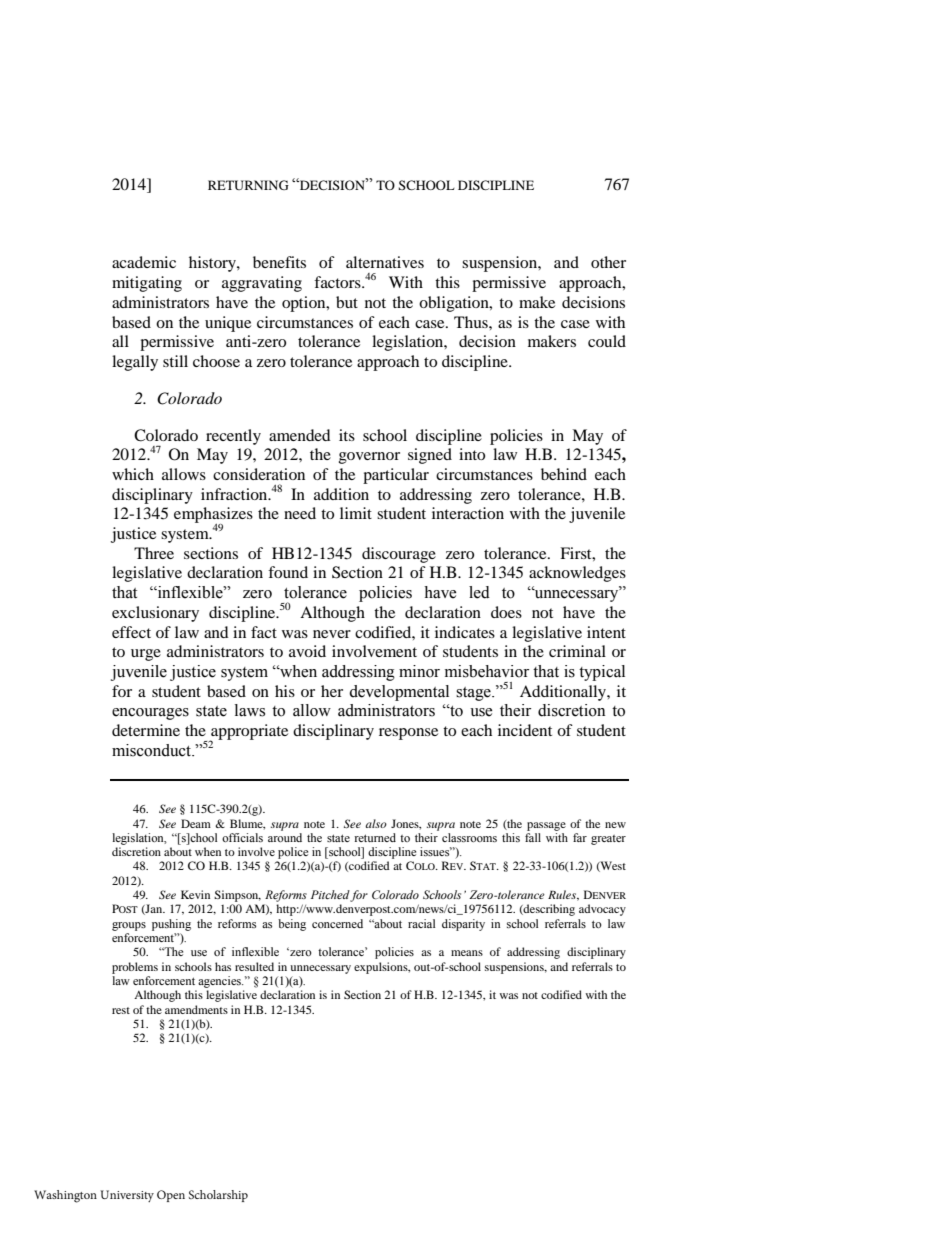 This page has width=952, height=1233. Describe the element at coordinates (337, 923) in the page. I see `concerned` at that location.
